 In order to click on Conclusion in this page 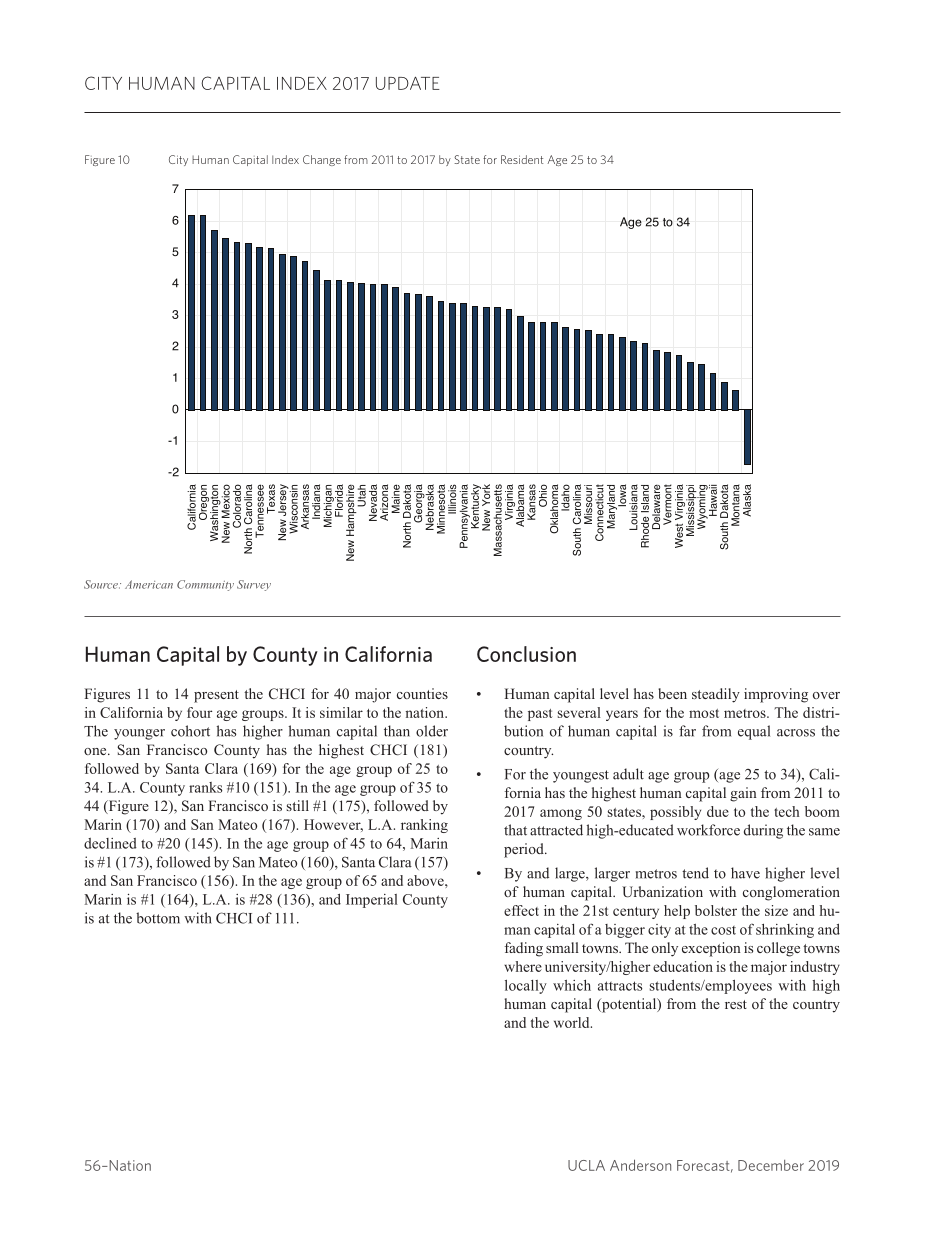, I will do `click(526, 654)`.
